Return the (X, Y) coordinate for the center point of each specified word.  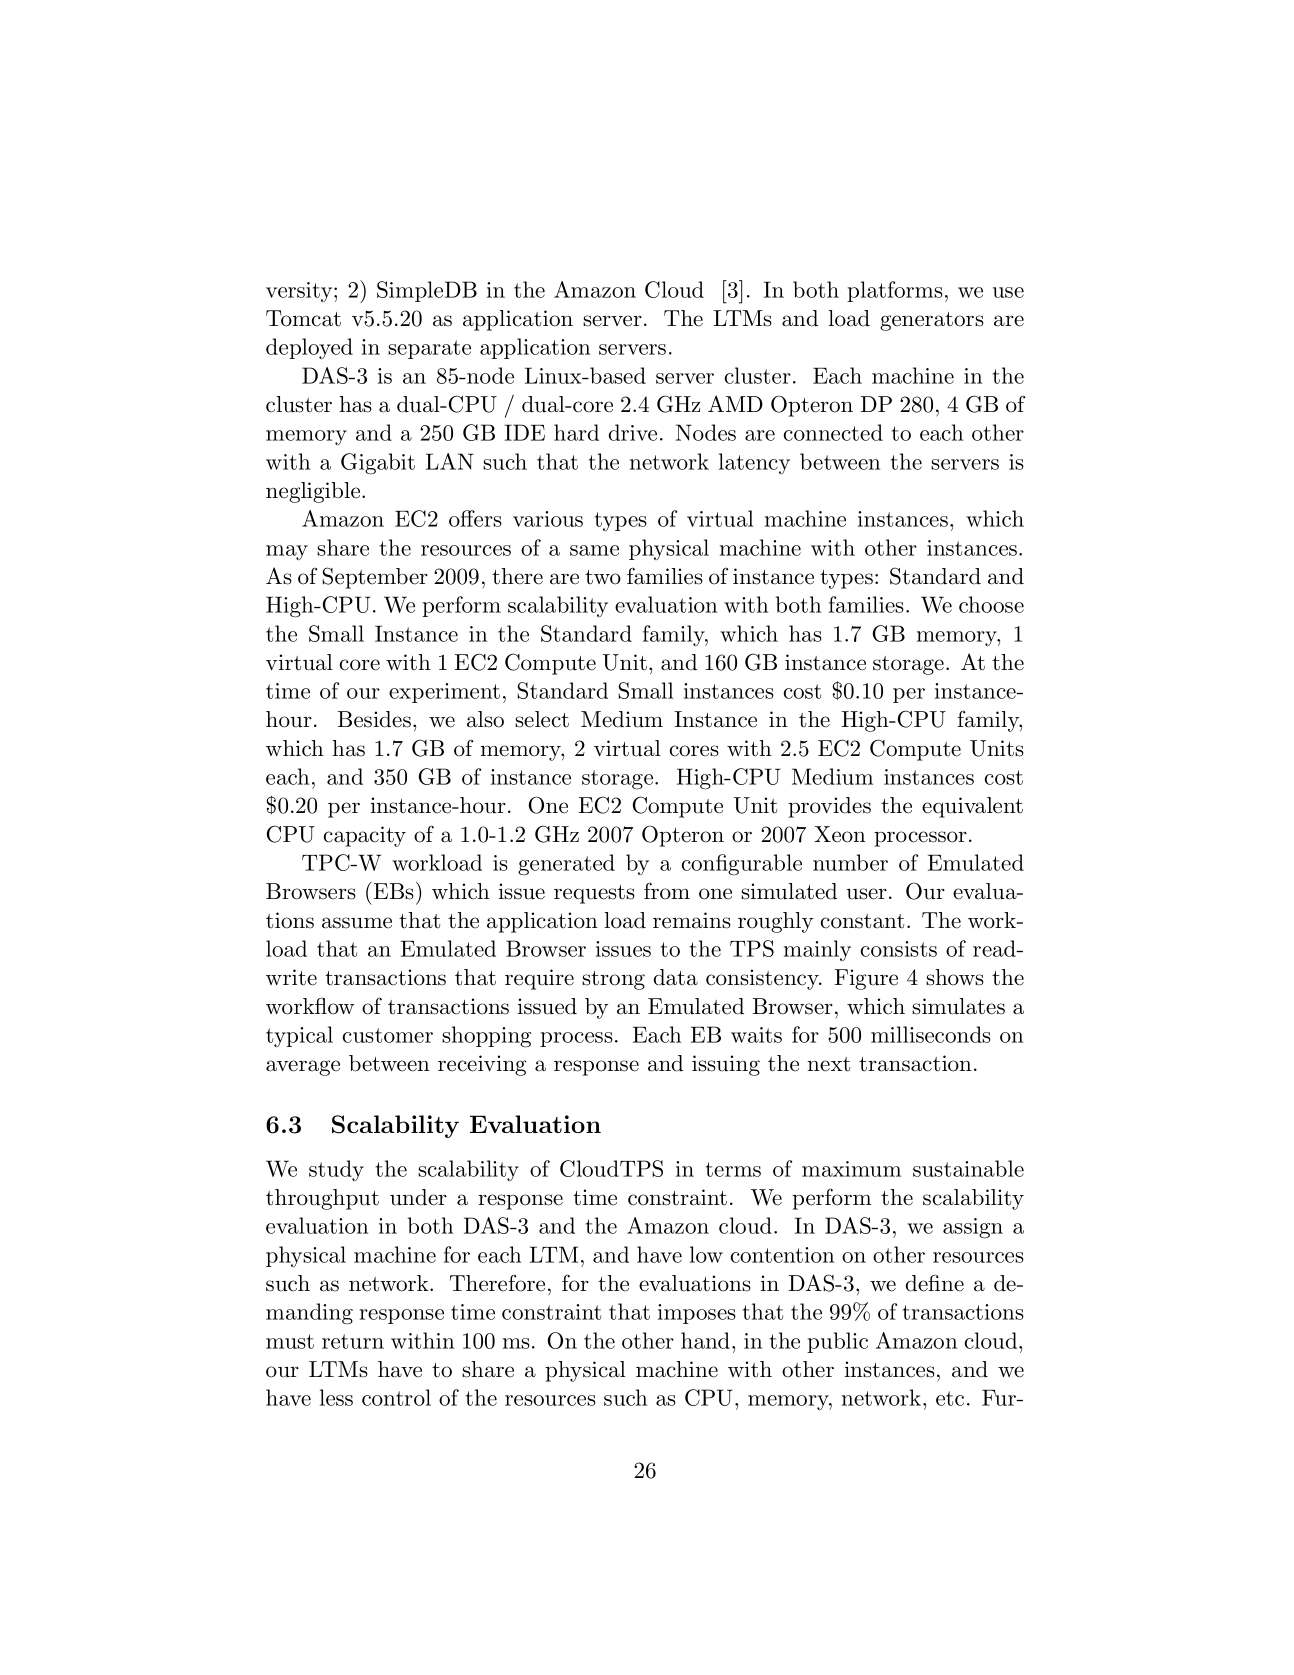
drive (632, 432)
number (850, 862)
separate (429, 349)
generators (932, 321)
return (353, 1341)
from (667, 891)
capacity (365, 836)
